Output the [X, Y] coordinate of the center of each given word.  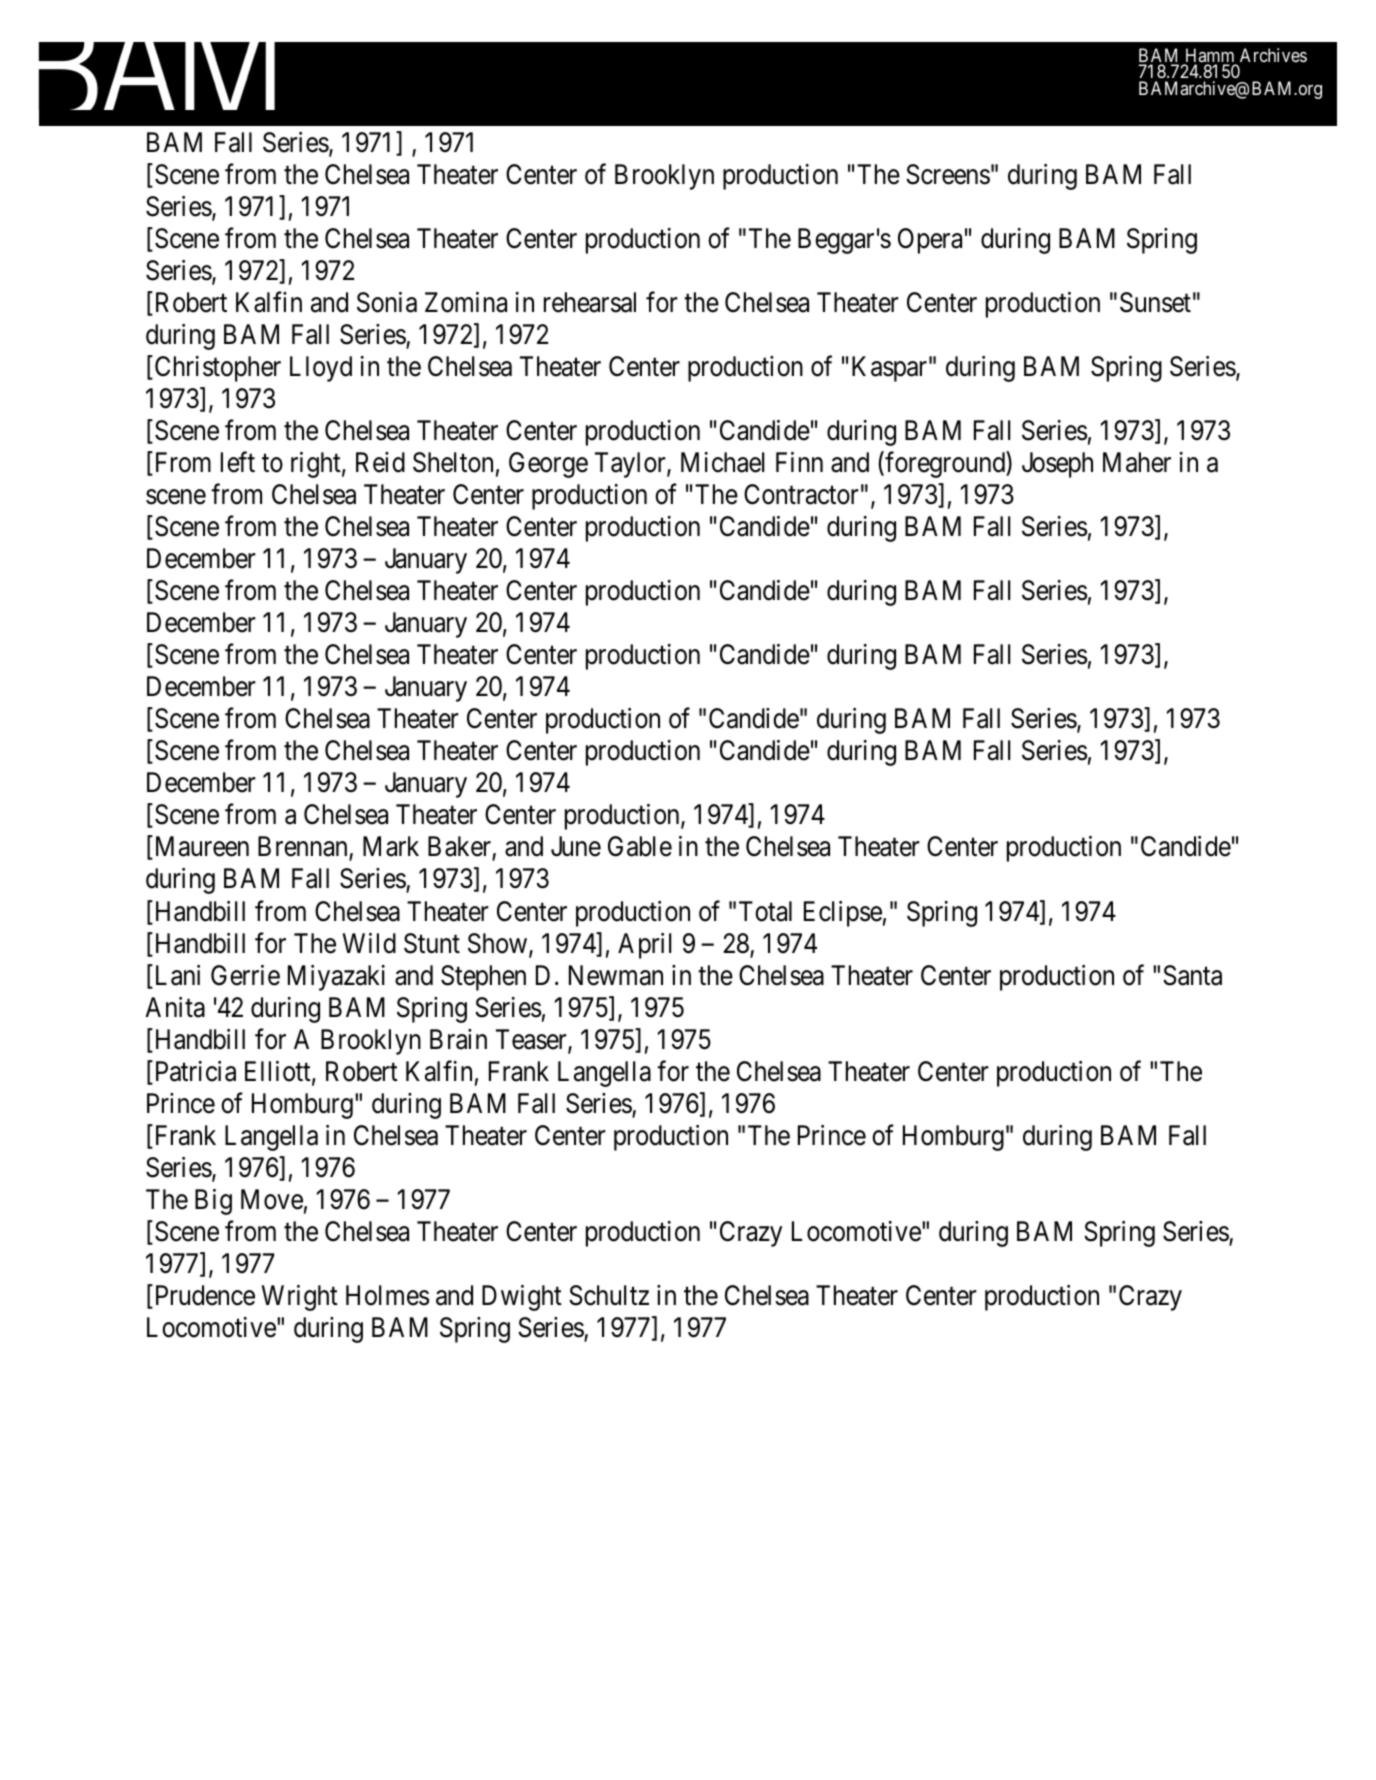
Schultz [609, 1295]
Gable [640, 846]
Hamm [1210, 56]
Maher [1137, 462]
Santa [1192, 975]
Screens [948, 174]
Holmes [387, 1295]
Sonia [387, 302]
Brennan [304, 848]
